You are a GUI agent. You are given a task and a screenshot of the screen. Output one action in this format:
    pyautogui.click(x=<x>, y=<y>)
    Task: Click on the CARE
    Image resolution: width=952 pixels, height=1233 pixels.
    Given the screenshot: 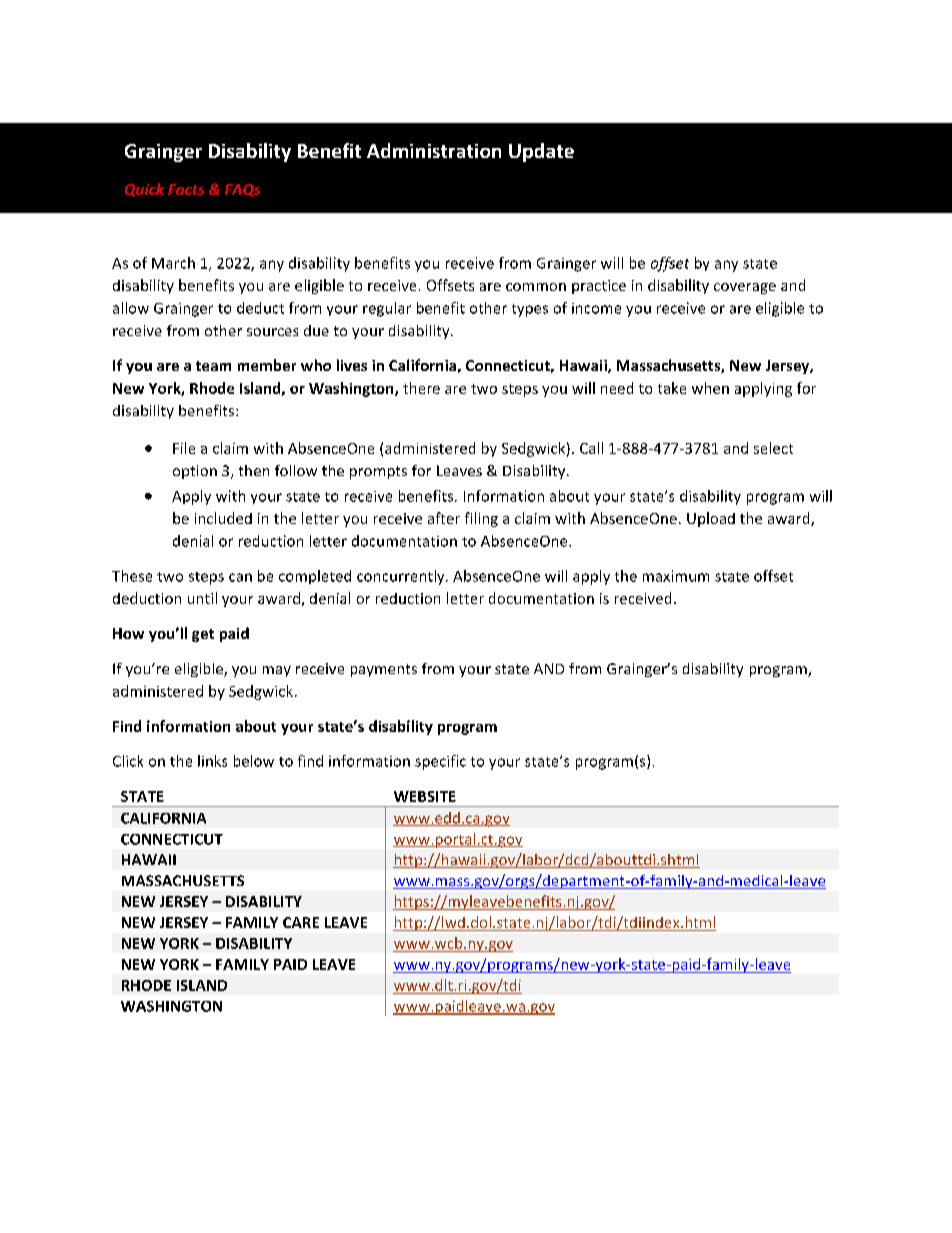 What is the action you would take?
    pyautogui.click(x=301, y=922)
